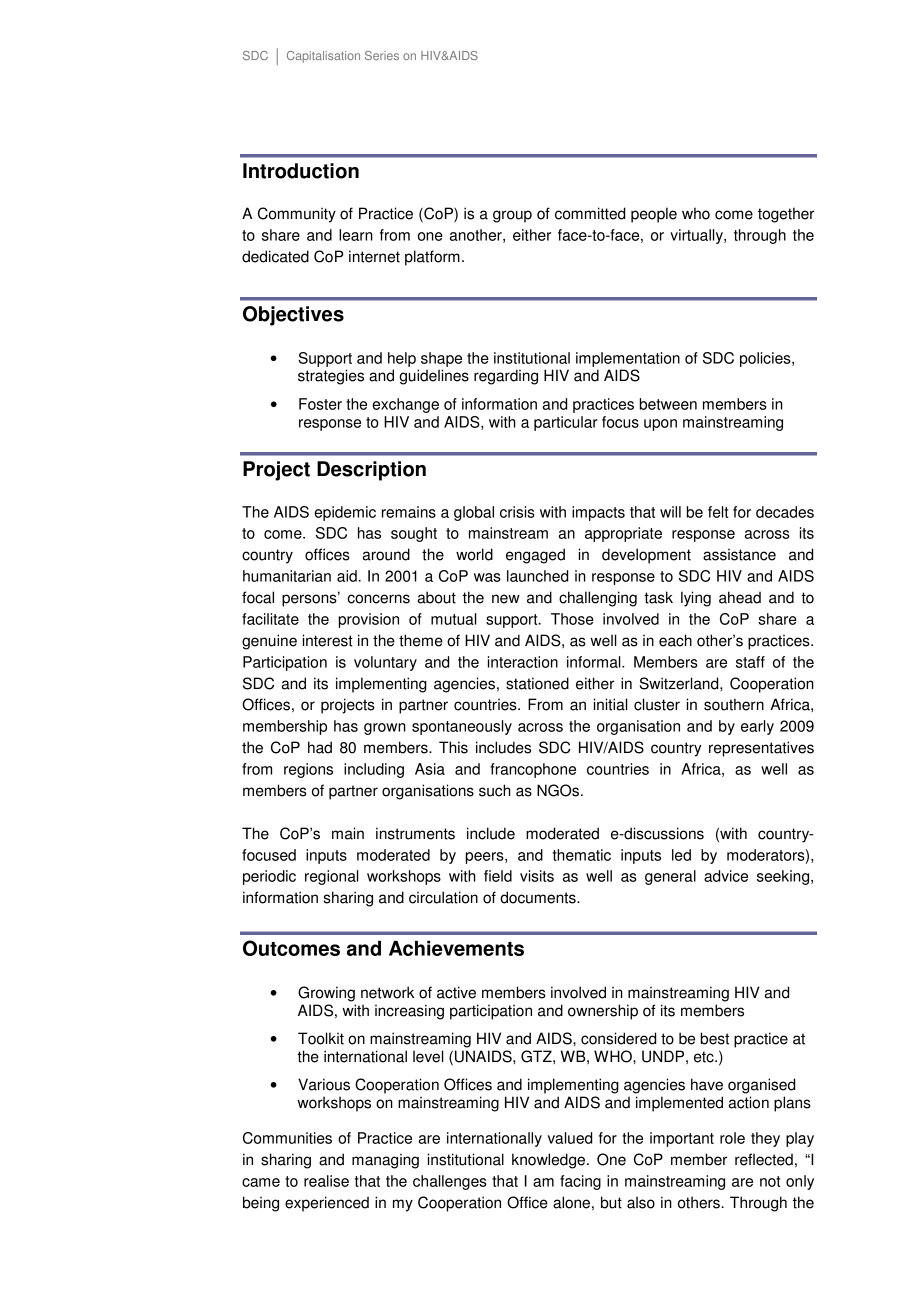  I want to click on group, so click(512, 216).
